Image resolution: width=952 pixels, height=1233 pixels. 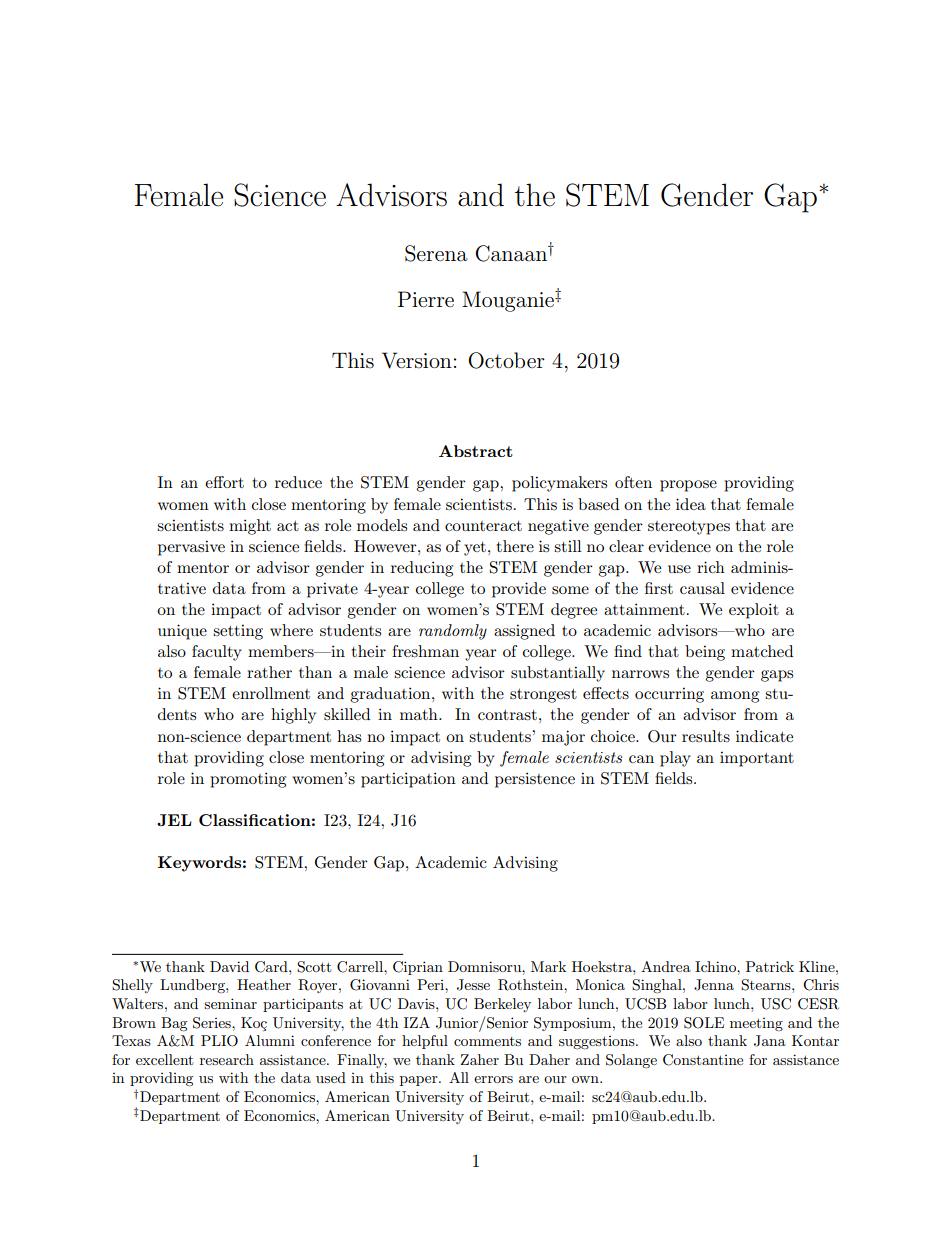 What do you see at coordinates (425, 651) in the page?
I see `freshman` at bounding box center [425, 651].
